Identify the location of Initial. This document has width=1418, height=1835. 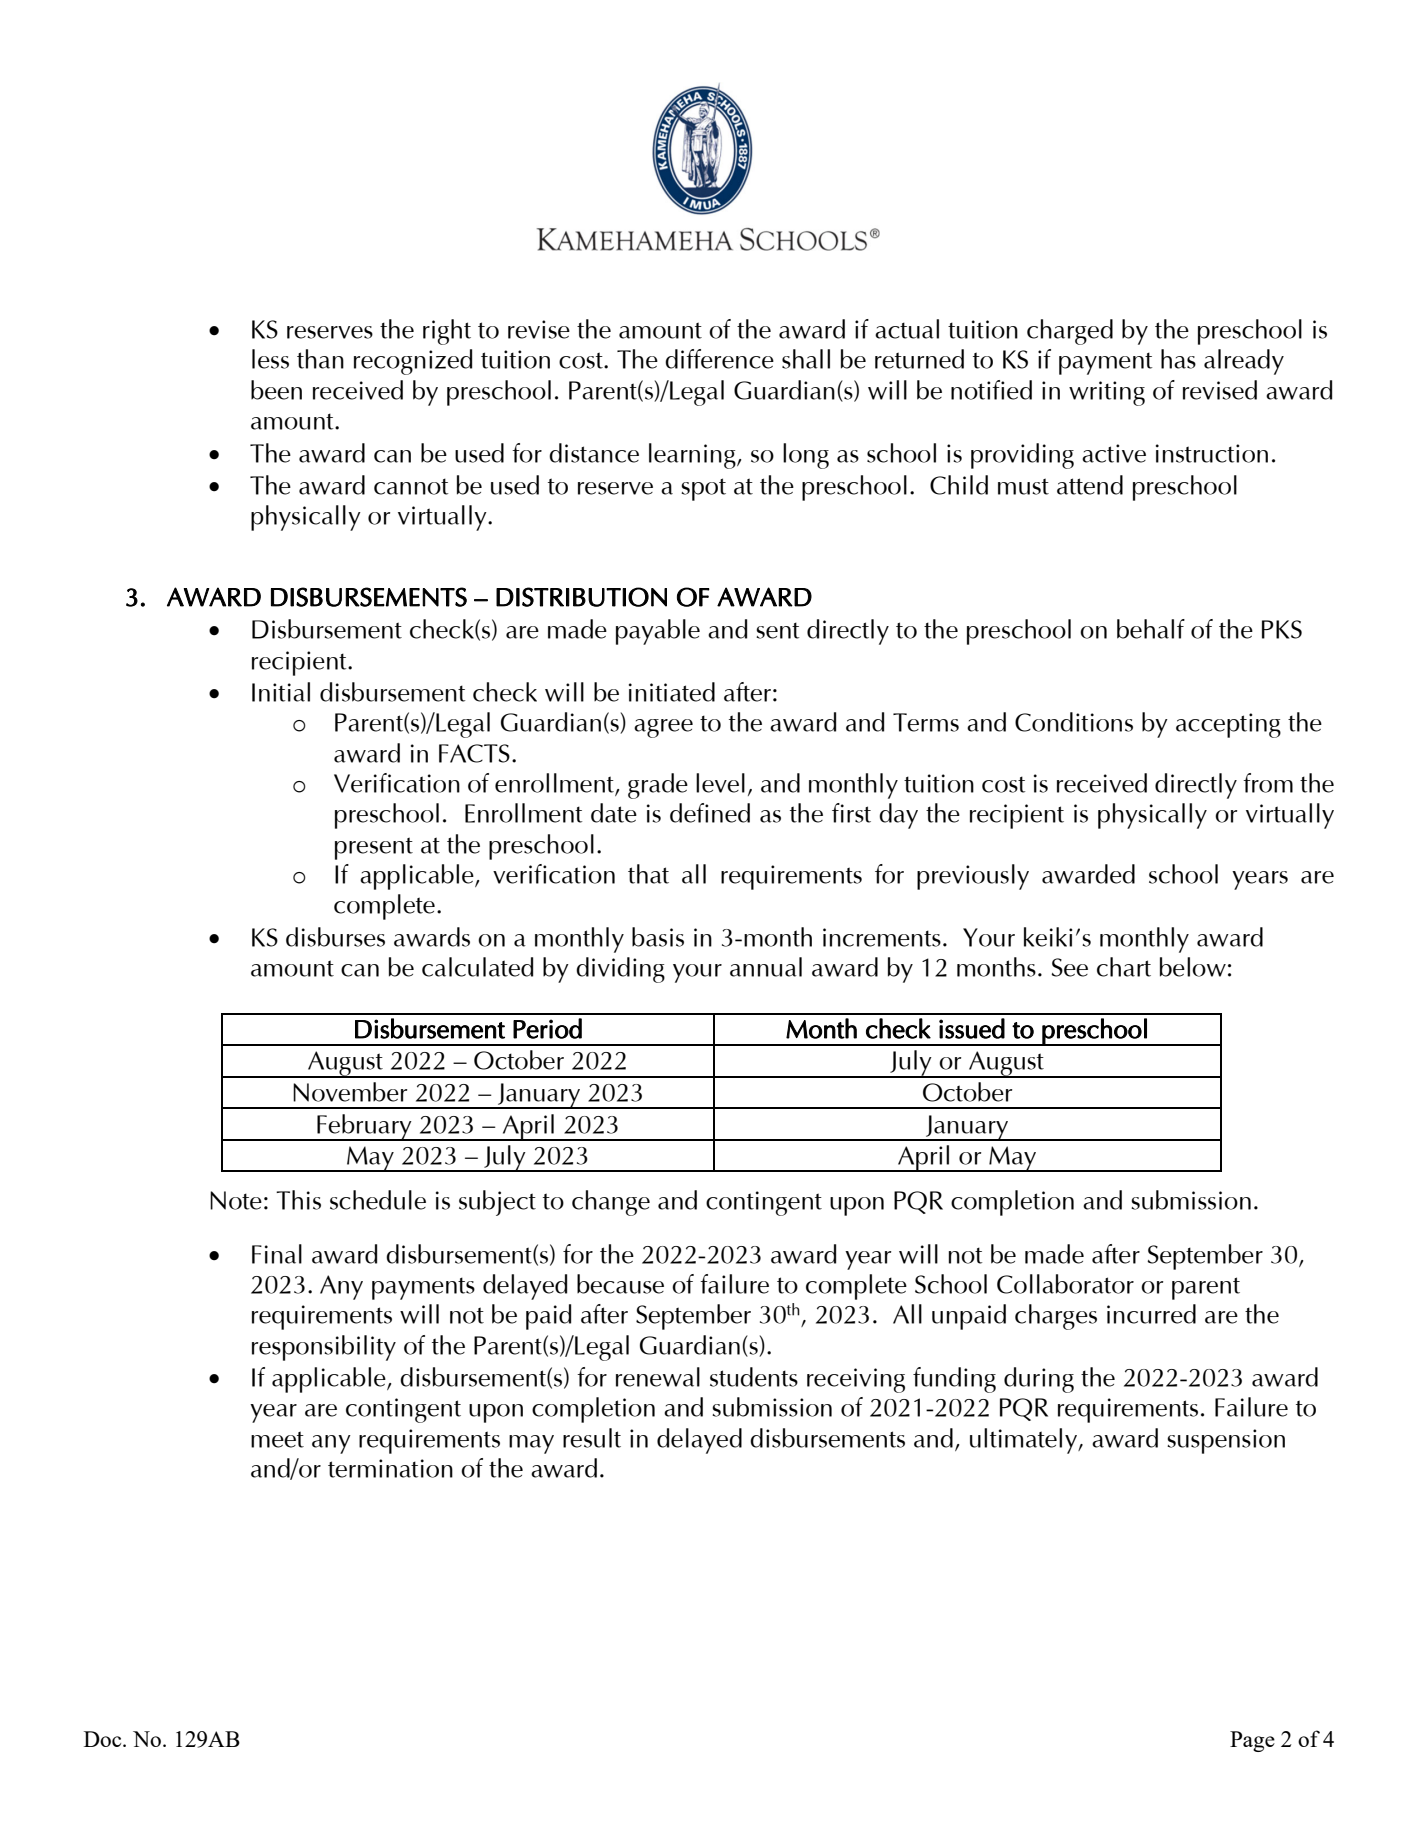
(281, 692).
